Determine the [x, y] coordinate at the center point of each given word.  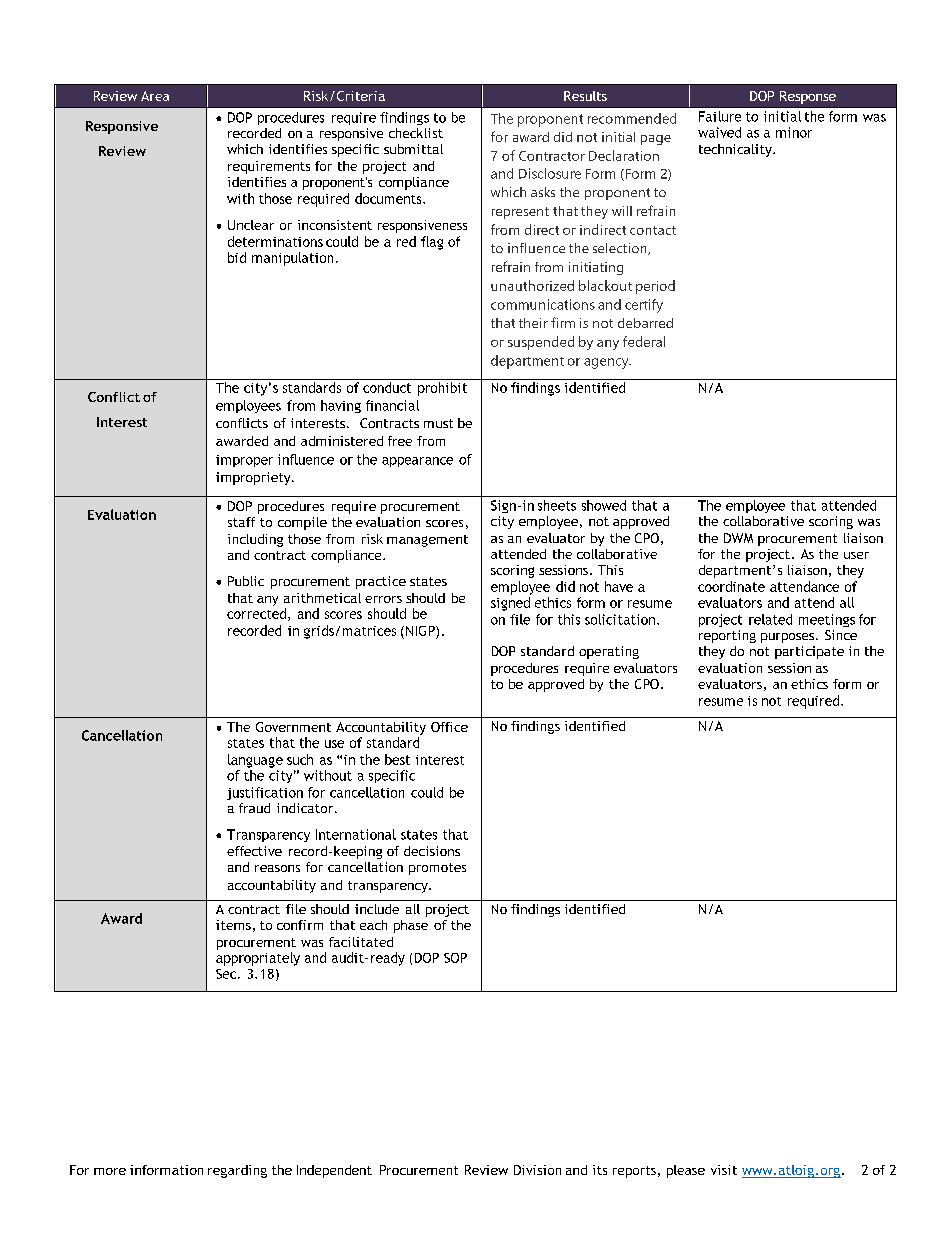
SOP [455, 958]
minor [794, 132]
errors [383, 599]
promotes [437, 869]
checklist [416, 133]
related [770, 619]
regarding [237, 1171]
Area [155, 96]
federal [644, 341]
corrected [258, 614]
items [233, 925]
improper [244, 461]
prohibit [442, 389]
